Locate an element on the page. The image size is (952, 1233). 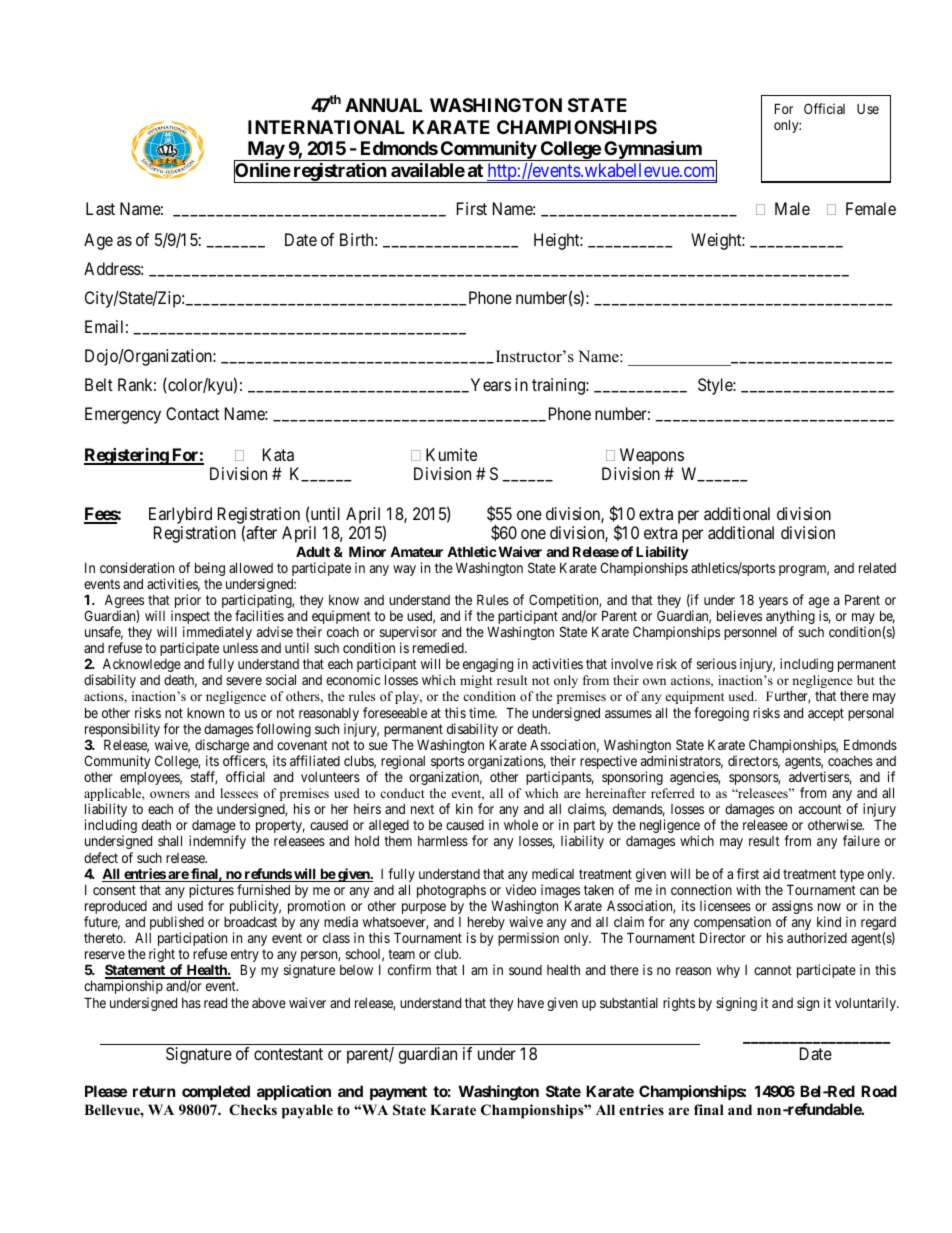
INTERNATIONAL is located at coordinates (326, 127).
